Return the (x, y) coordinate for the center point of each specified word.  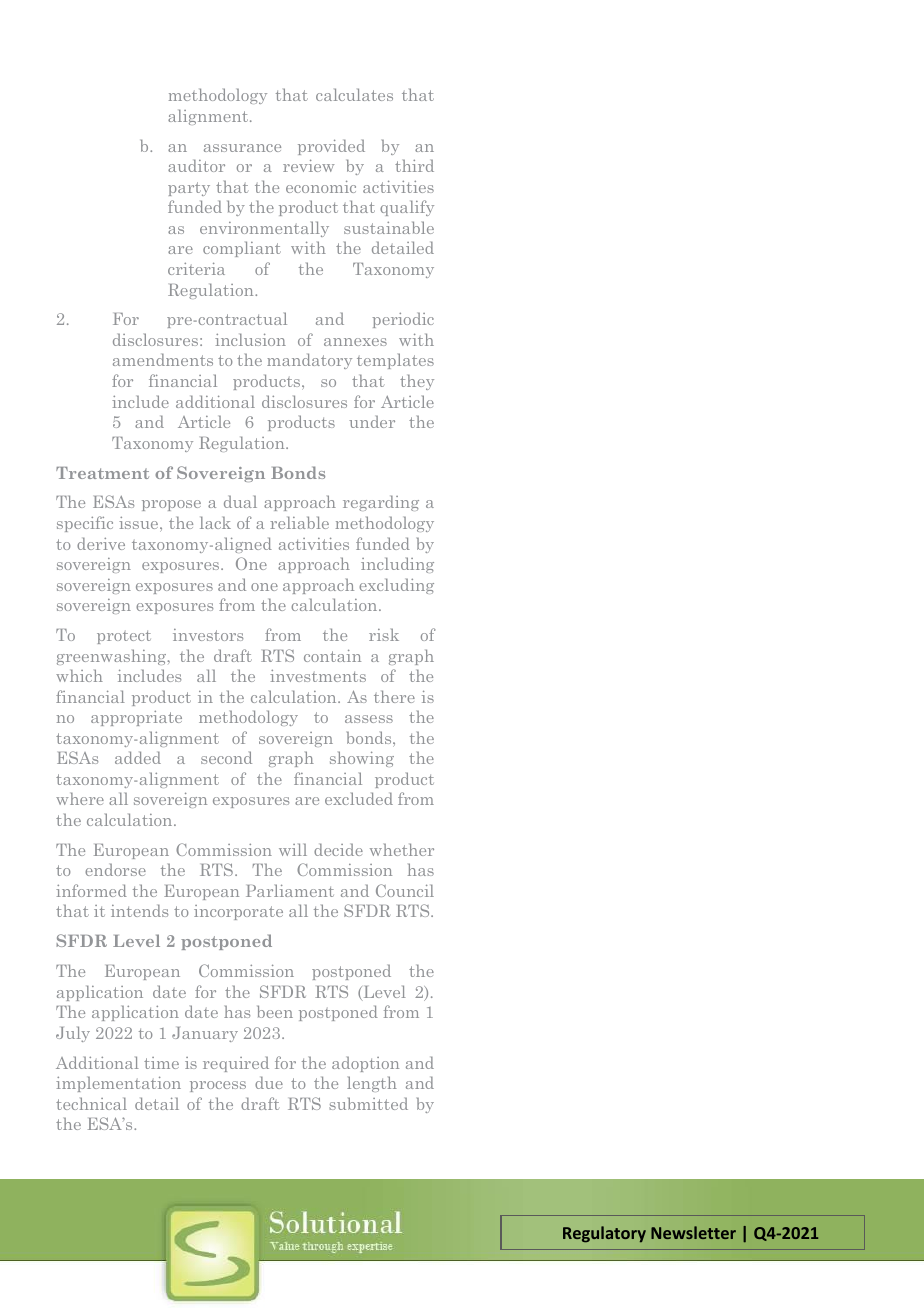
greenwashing (113, 657)
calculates (354, 94)
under (372, 421)
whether (402, 849)
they (417, 382)
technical (91, 1103)
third (414, 165)
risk (384, 634)
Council (405, 890)
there (394, 696)
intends (139, 910)
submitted (368, 1103)
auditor (196, 165)
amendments (163, 359)
